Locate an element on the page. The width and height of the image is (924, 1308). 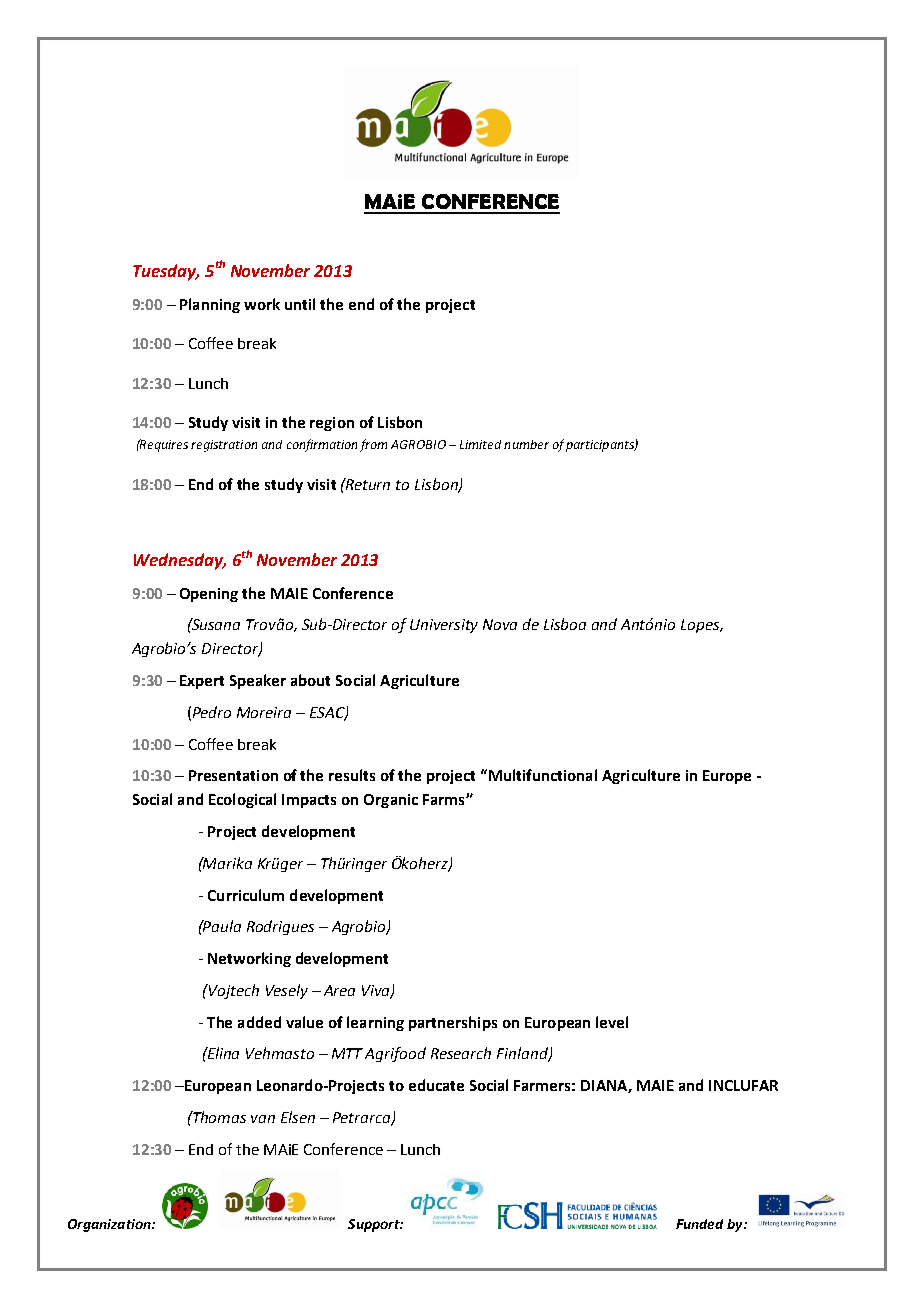
Lisboa is located at coordinates (565, 624).
